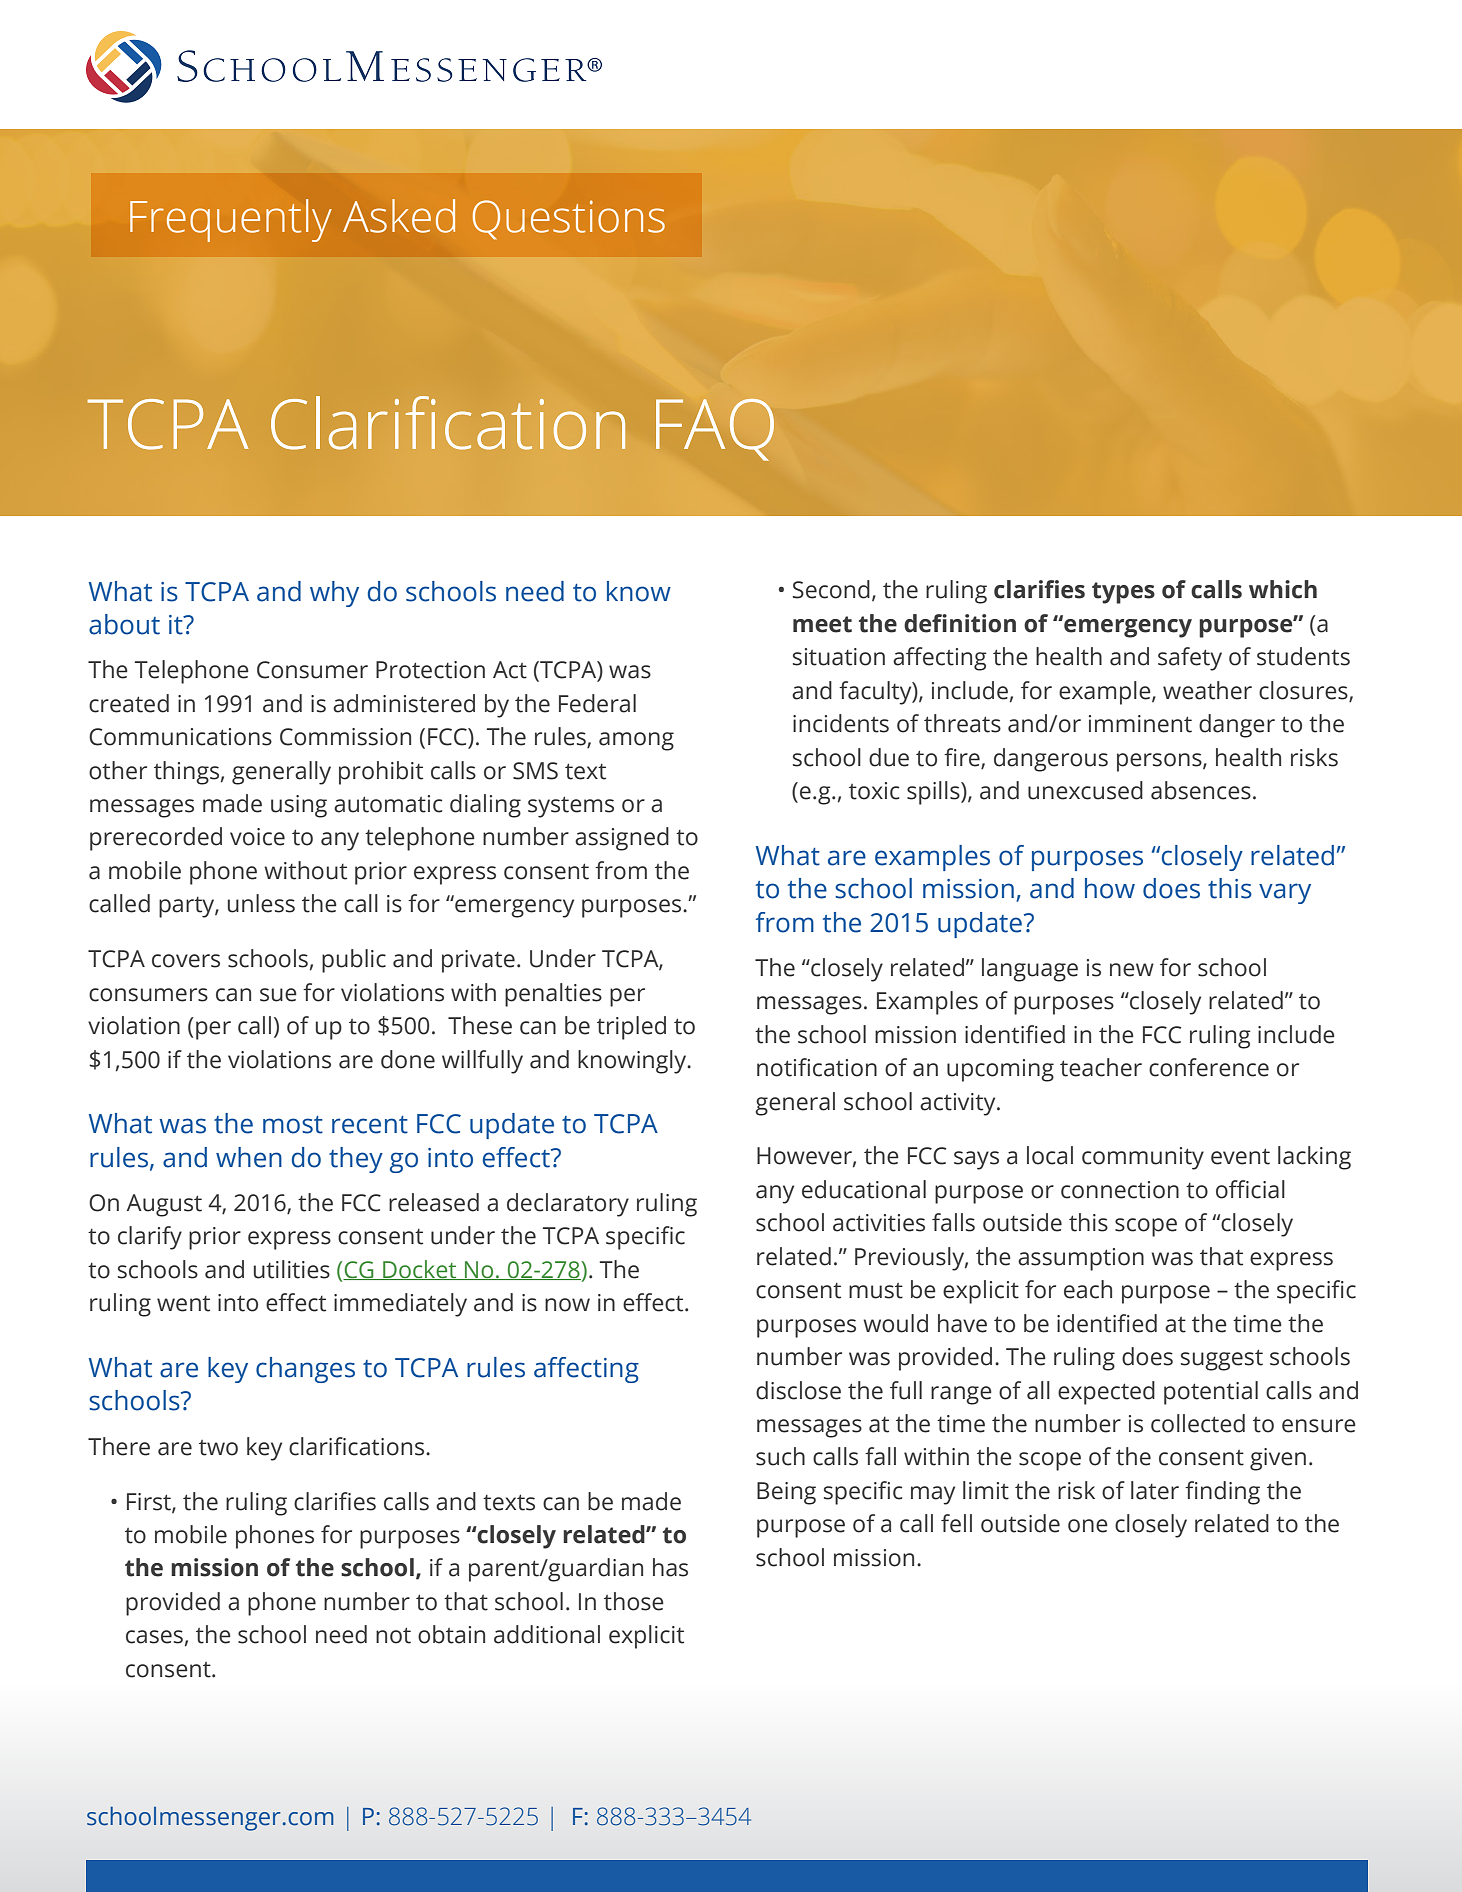  What do you see at coordinates (154, 1637) in the screenshot?
I see `cases` at bounding box center [154, 1637].
